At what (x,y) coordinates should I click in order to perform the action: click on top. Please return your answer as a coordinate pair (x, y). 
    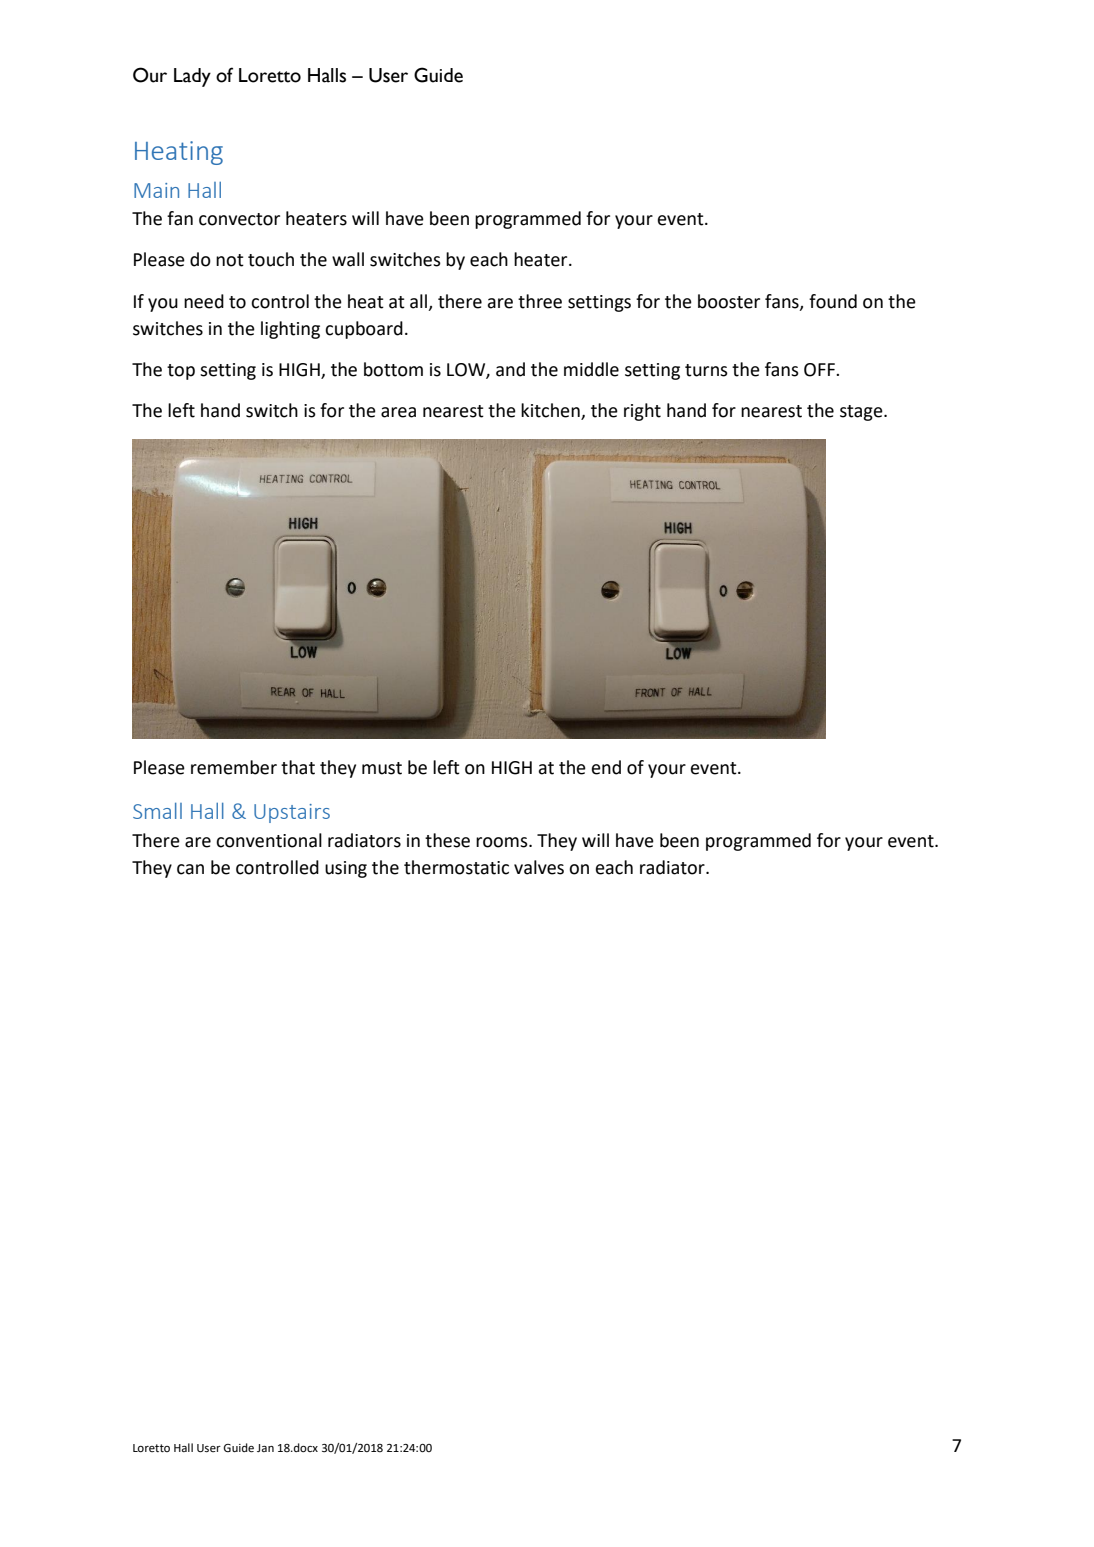
    Looking at the image, I should click on (181, 372).
